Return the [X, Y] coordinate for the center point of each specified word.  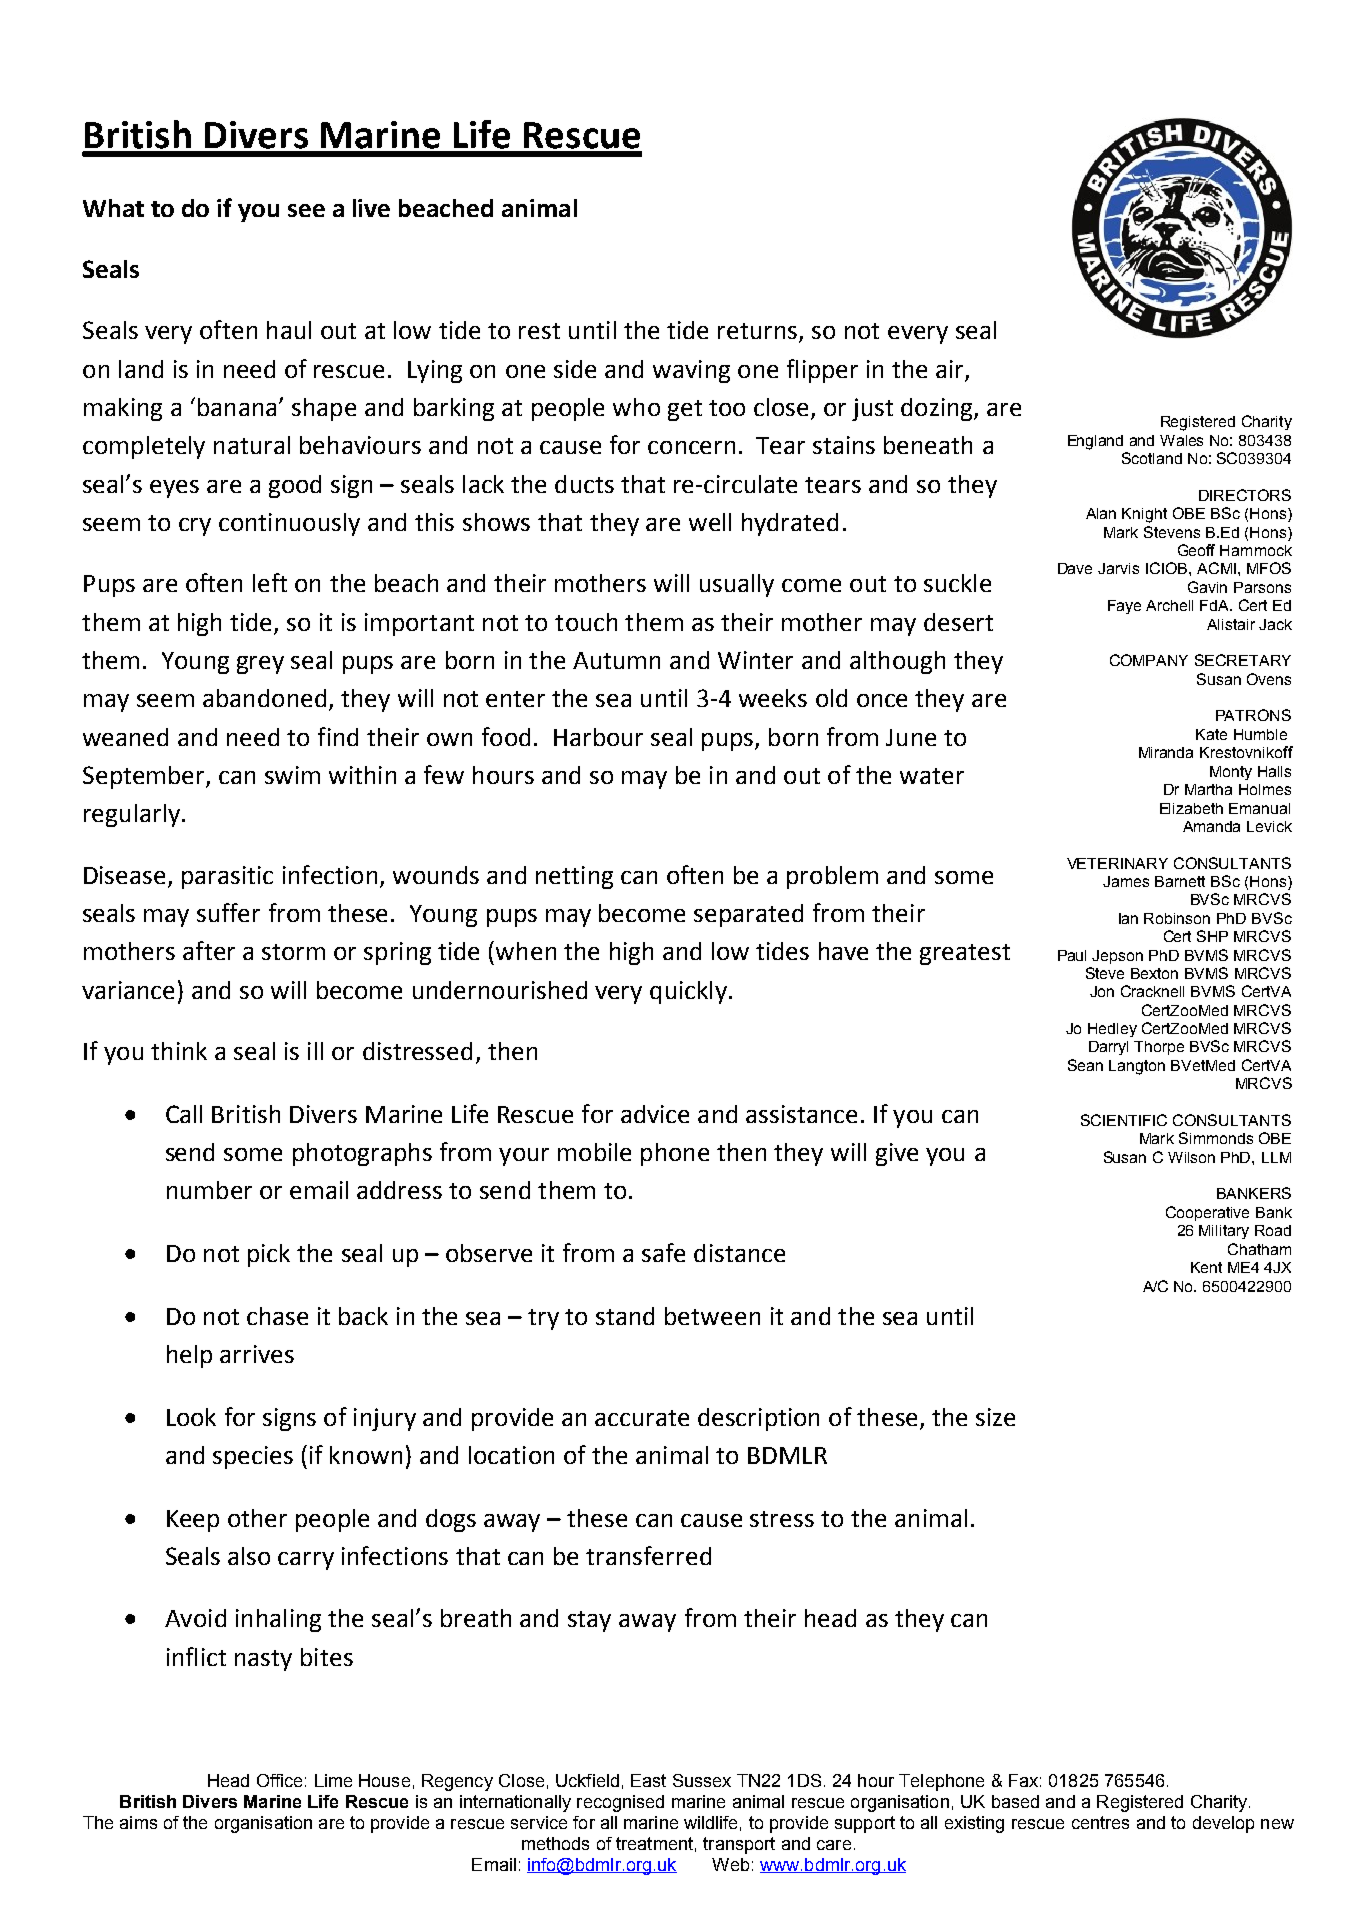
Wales [1181, 440]
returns [759, 332]
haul [289, 330]
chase [277, 1316]
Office [279, 1780]
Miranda [1166, 752]
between [712, 1316]
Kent [1206, 1267]
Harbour [598, 737]
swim [292, 775]
